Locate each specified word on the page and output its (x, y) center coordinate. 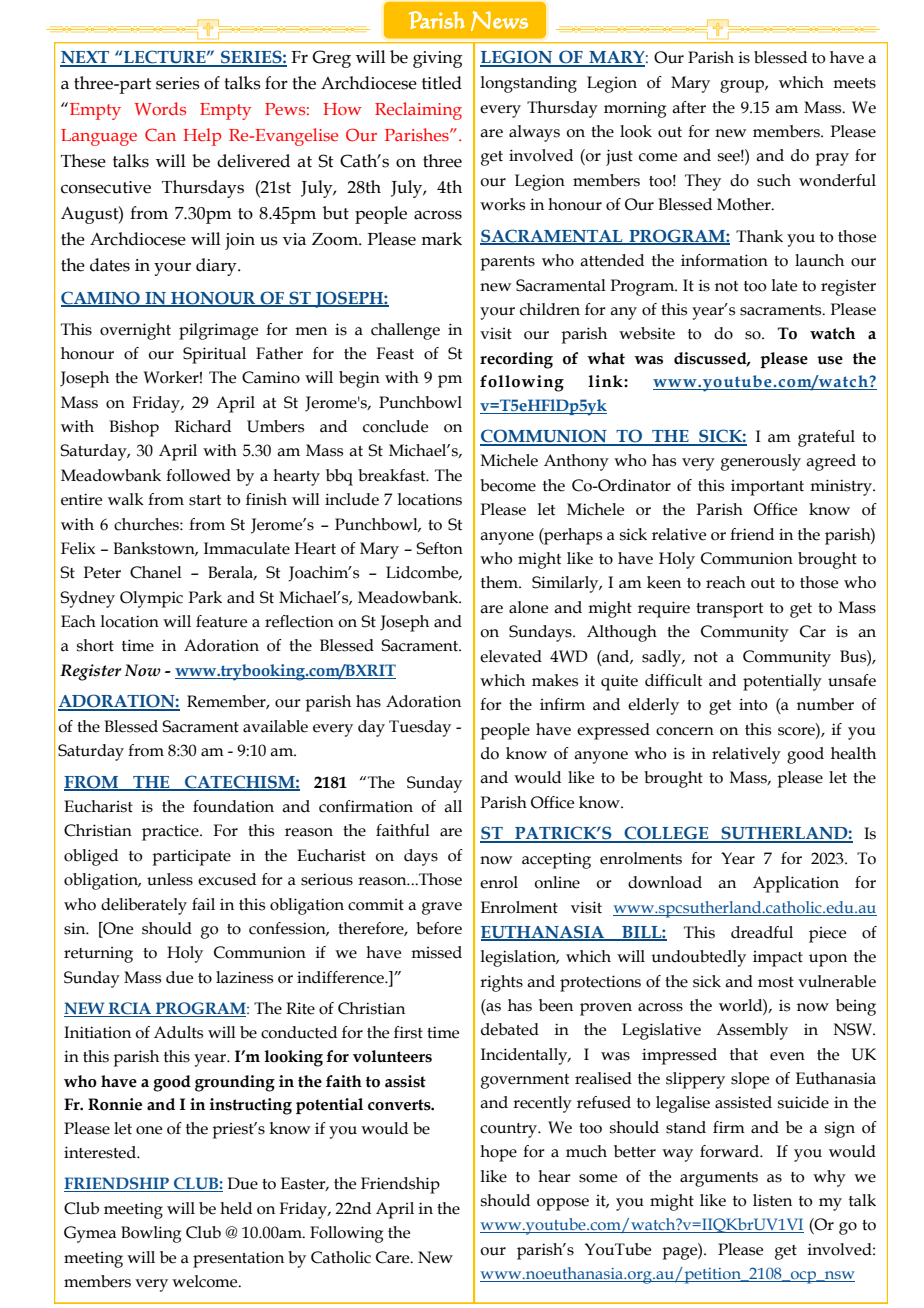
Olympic (151, 599)
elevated (511, 656)
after (689, 107)
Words (160, 109)
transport (729, 610)
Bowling (151, 1234)
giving (438, 59)
